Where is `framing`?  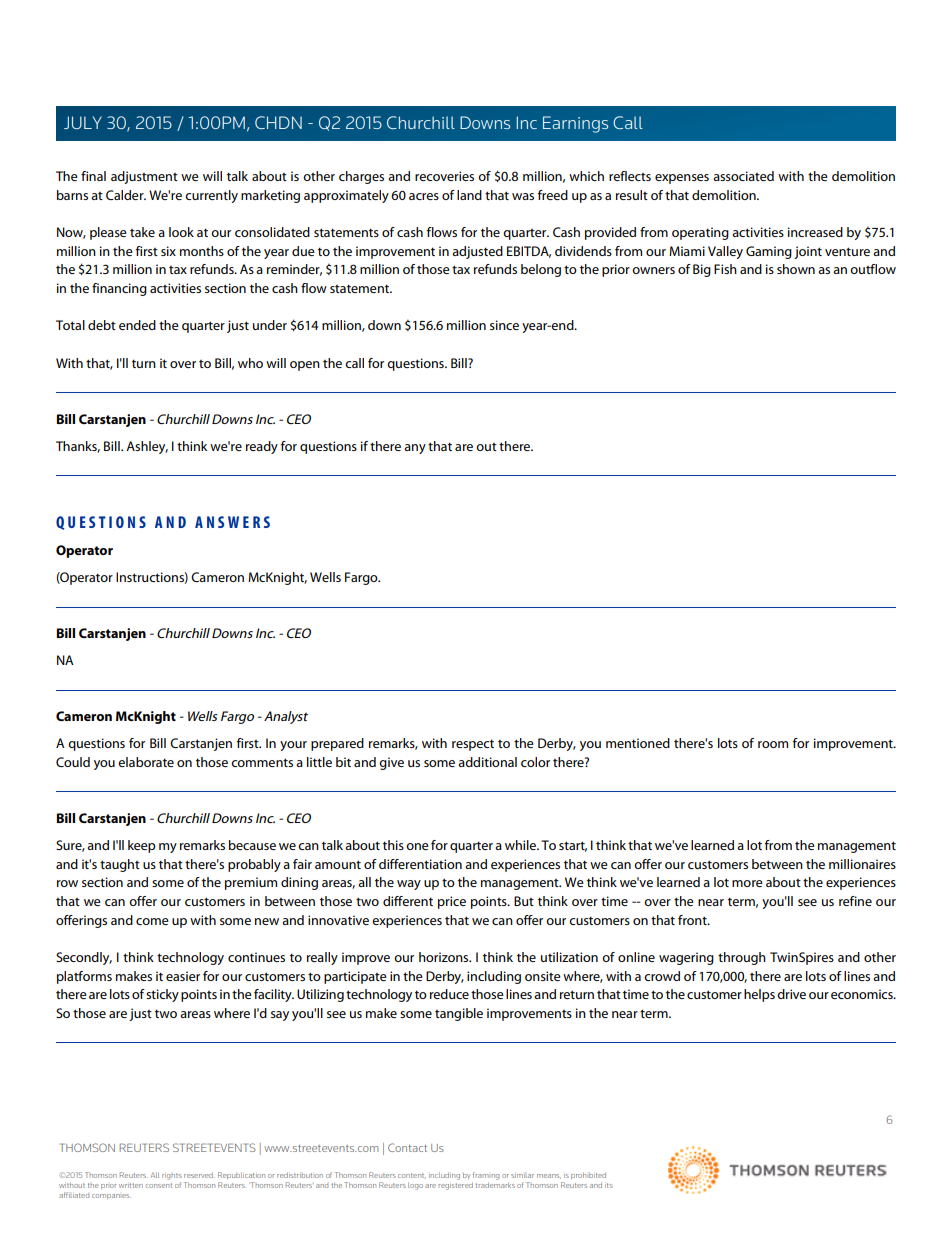 framing is located at coordinates (486, 1176).
